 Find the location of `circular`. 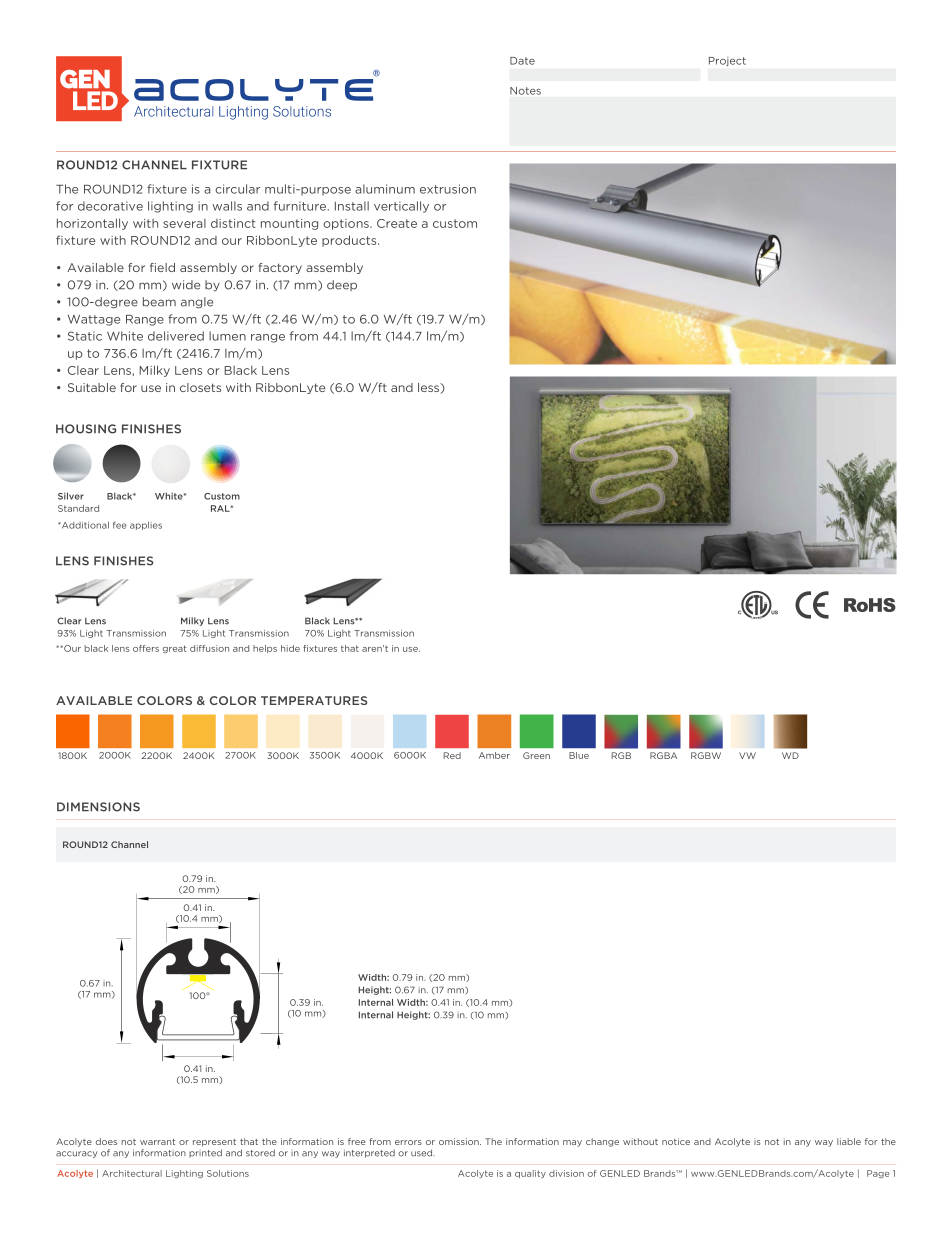

circular is located at coordinates (237, 189).
